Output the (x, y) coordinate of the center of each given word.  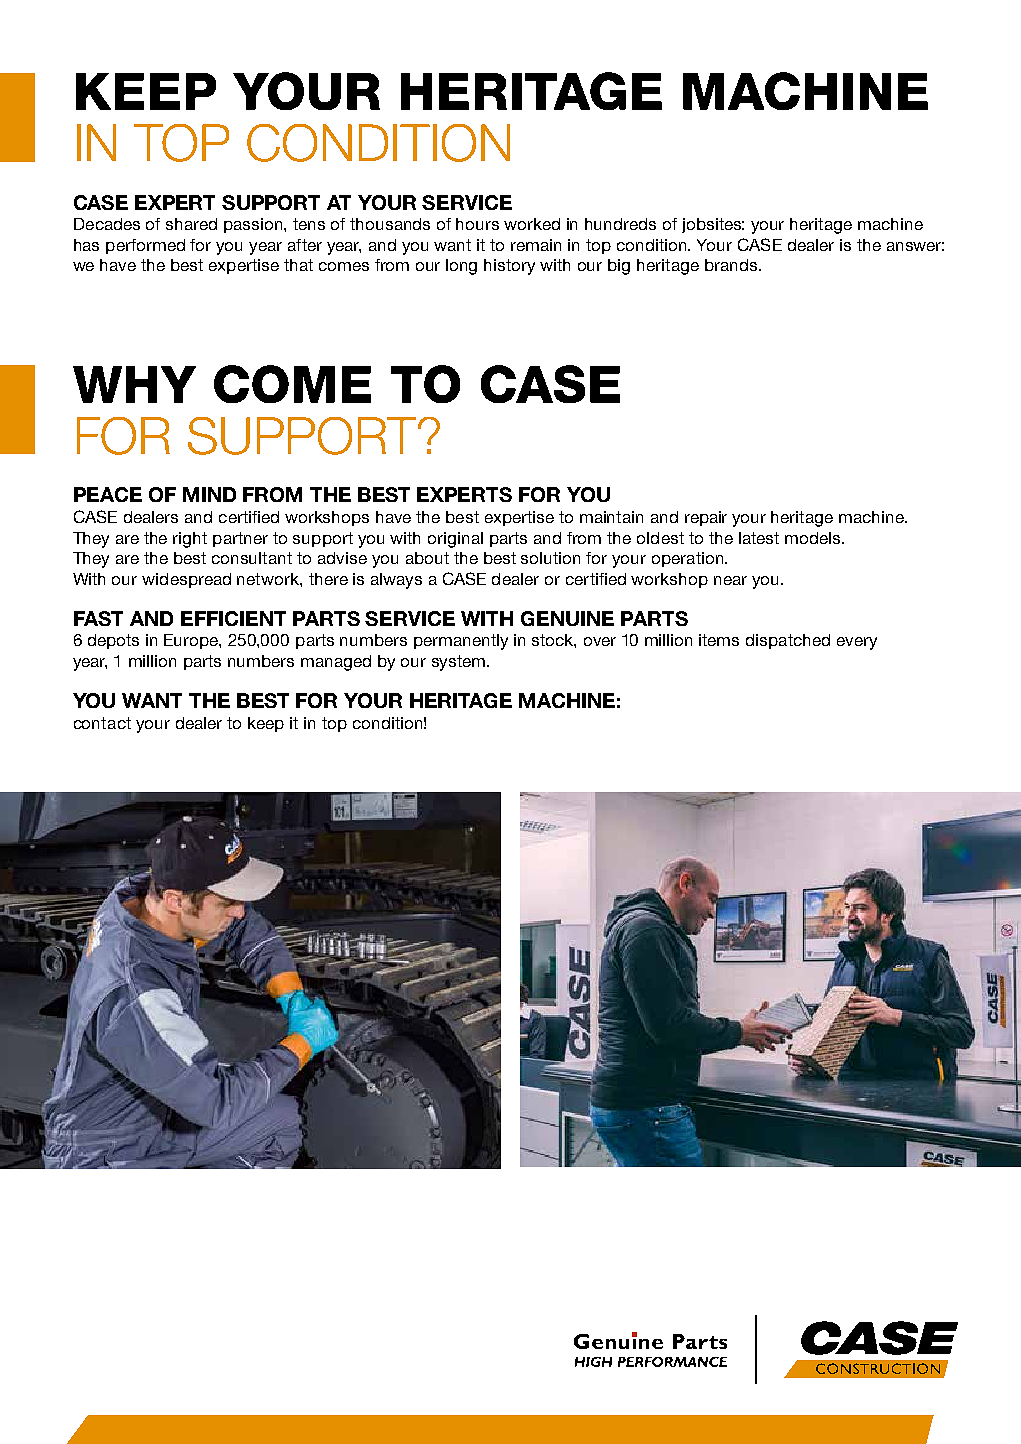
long (461, 267)
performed (145, 246)
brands (732, 265)
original (455, 540)
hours (477, 224)
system (460, 663)
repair (706, 518)
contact (102, 723)
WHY (134, 384)
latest (759, 538)
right (190, 540)
